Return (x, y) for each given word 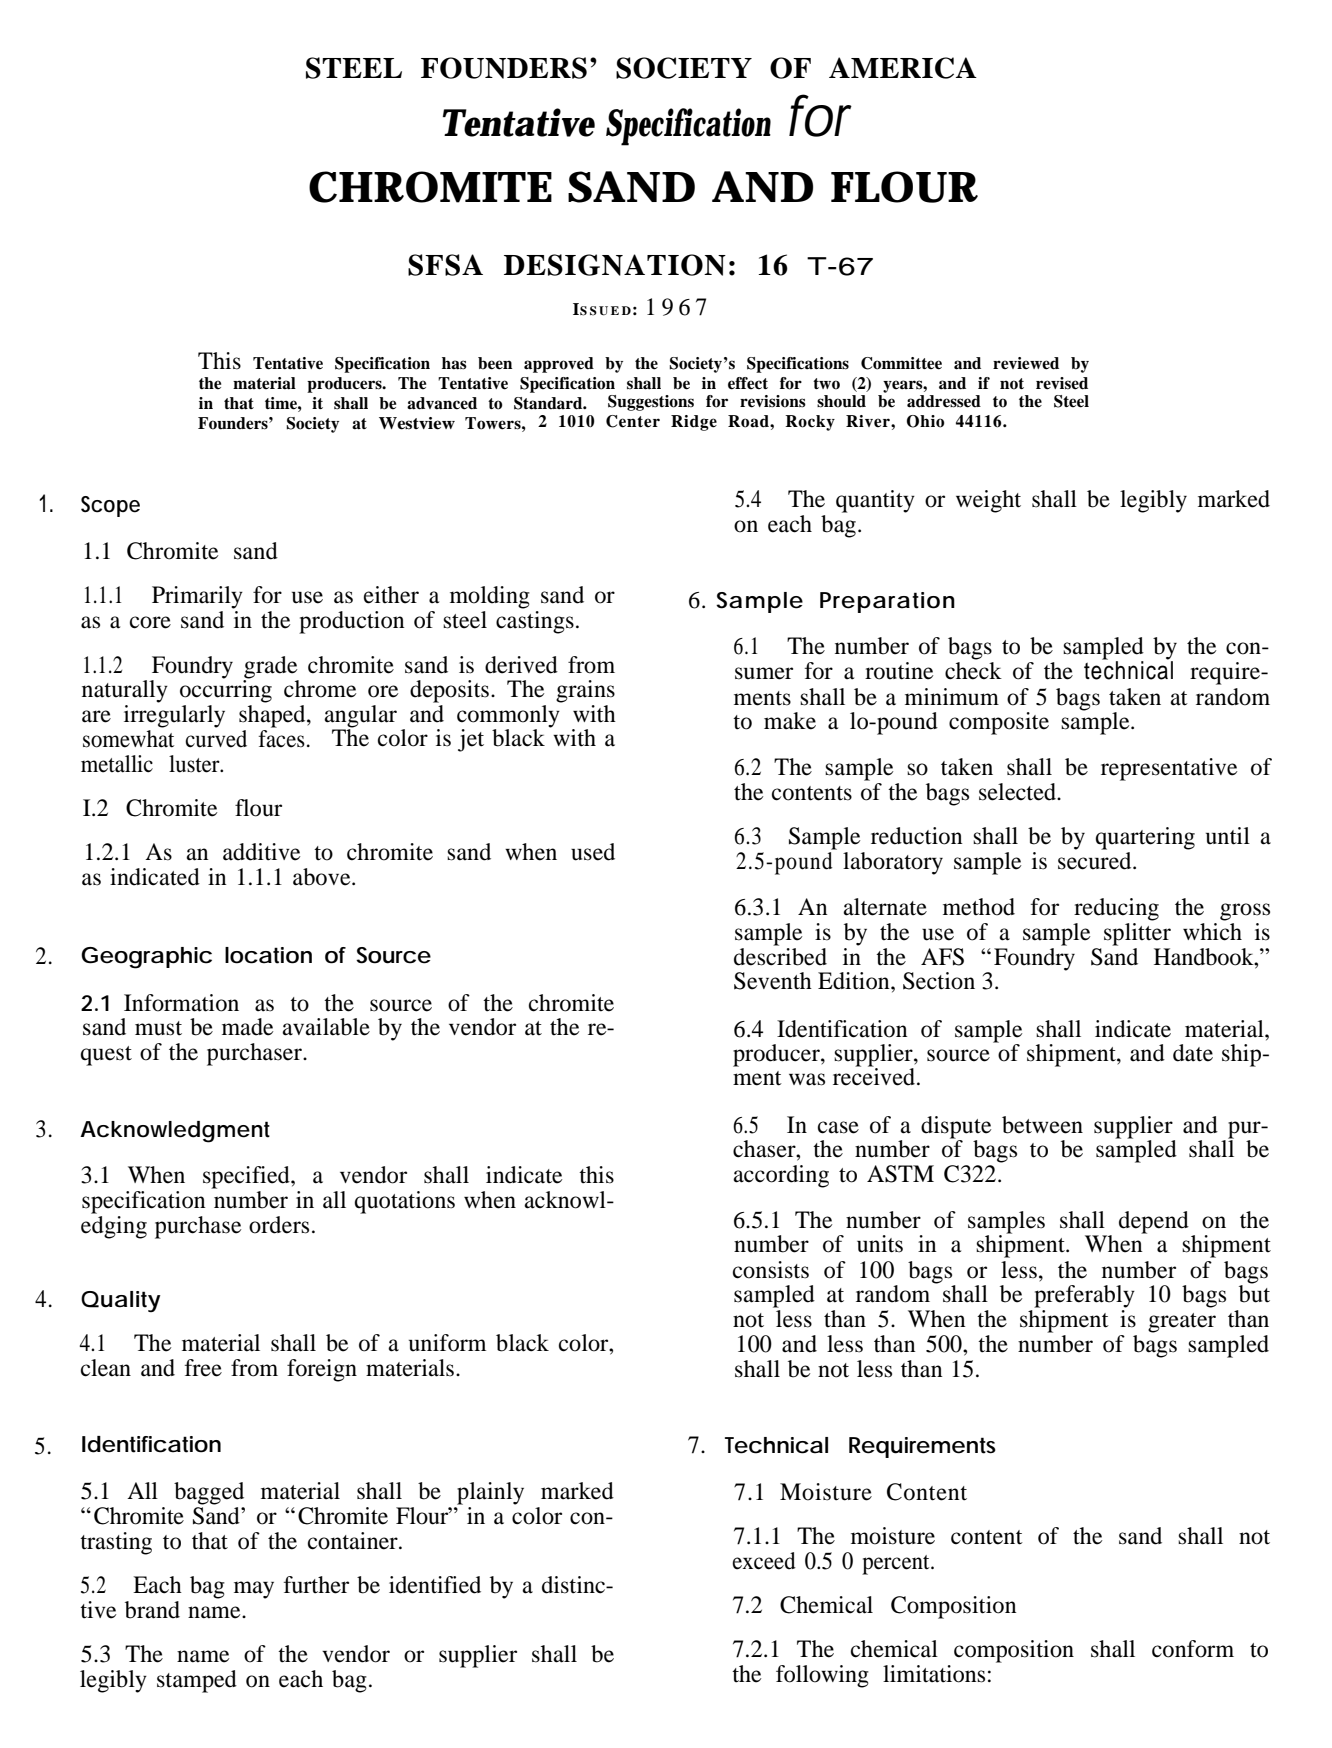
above (323, 877)
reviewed (1026, 363)
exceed (764, 1561)
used (593, 852)
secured (1096, 861)
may (254, 1590)
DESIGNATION (615, 265)
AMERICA (903, 68)
